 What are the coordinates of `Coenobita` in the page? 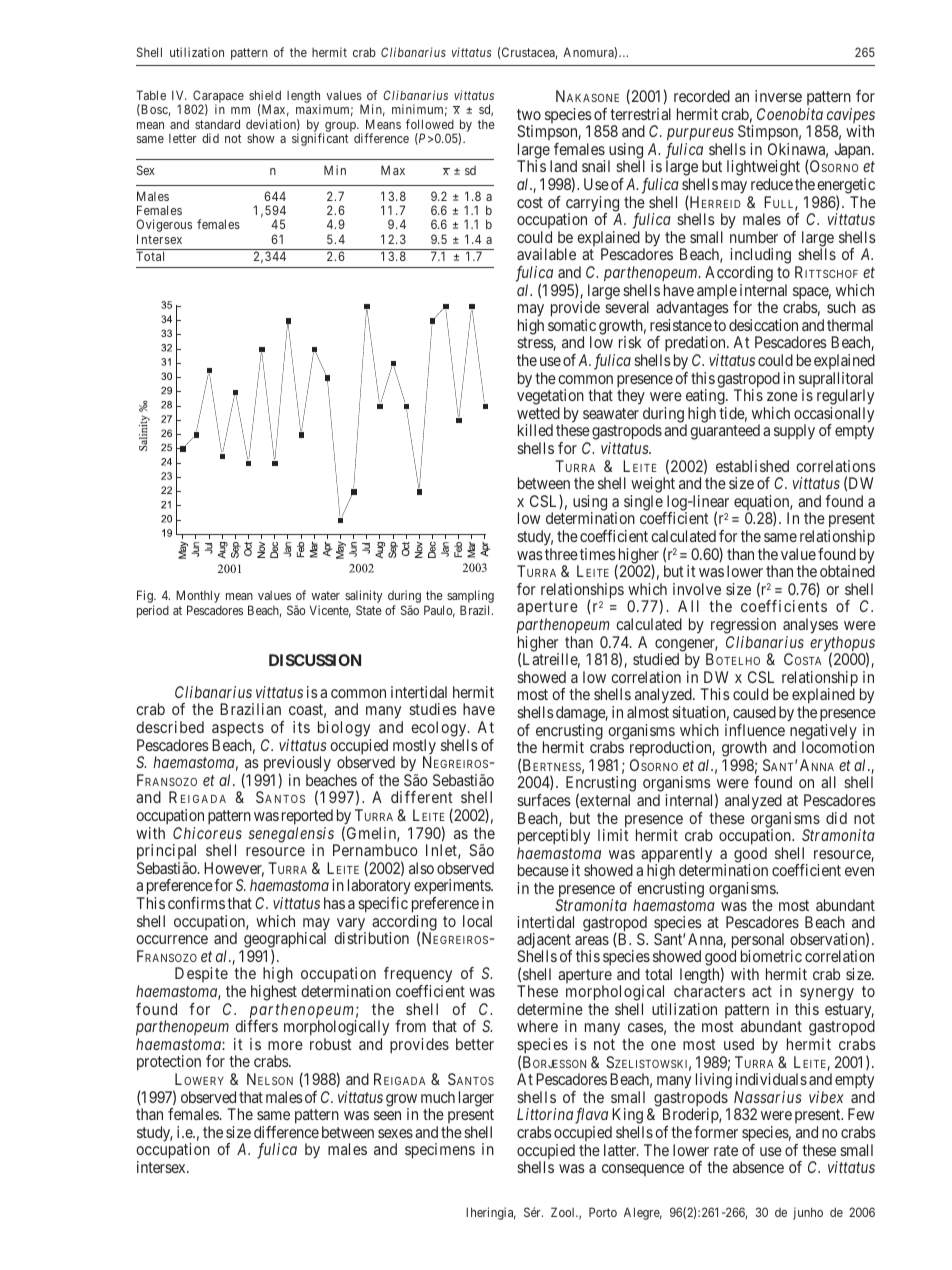 It's located at (790, 114).
